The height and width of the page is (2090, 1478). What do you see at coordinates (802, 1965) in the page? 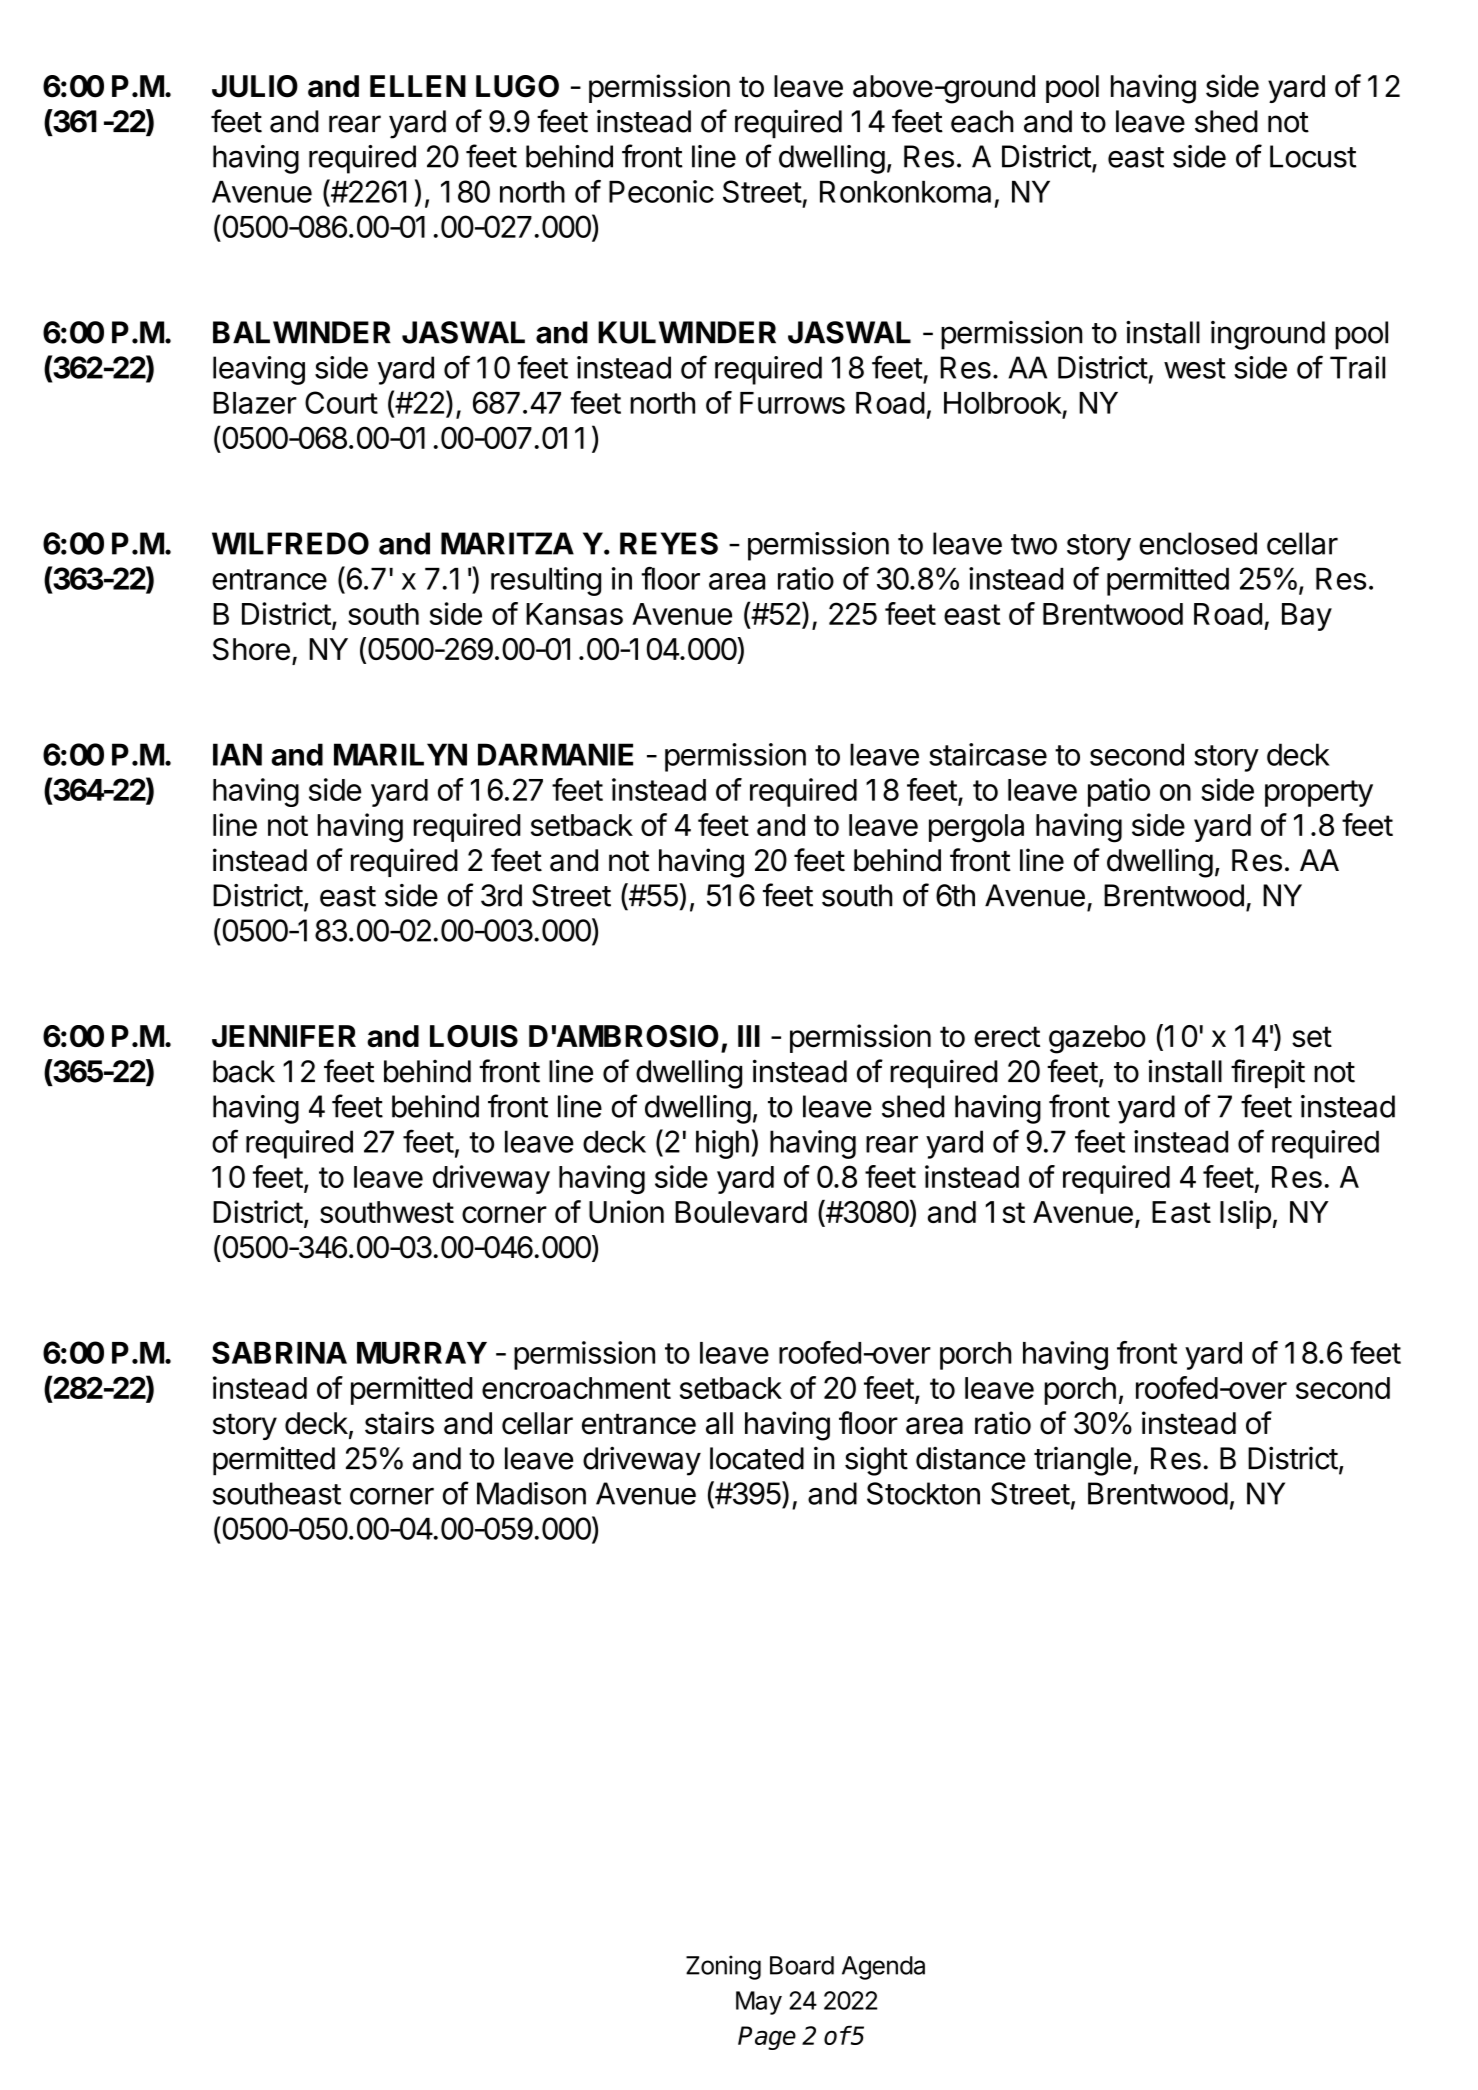
I see `Board` at bounding box center [802, 1965].
